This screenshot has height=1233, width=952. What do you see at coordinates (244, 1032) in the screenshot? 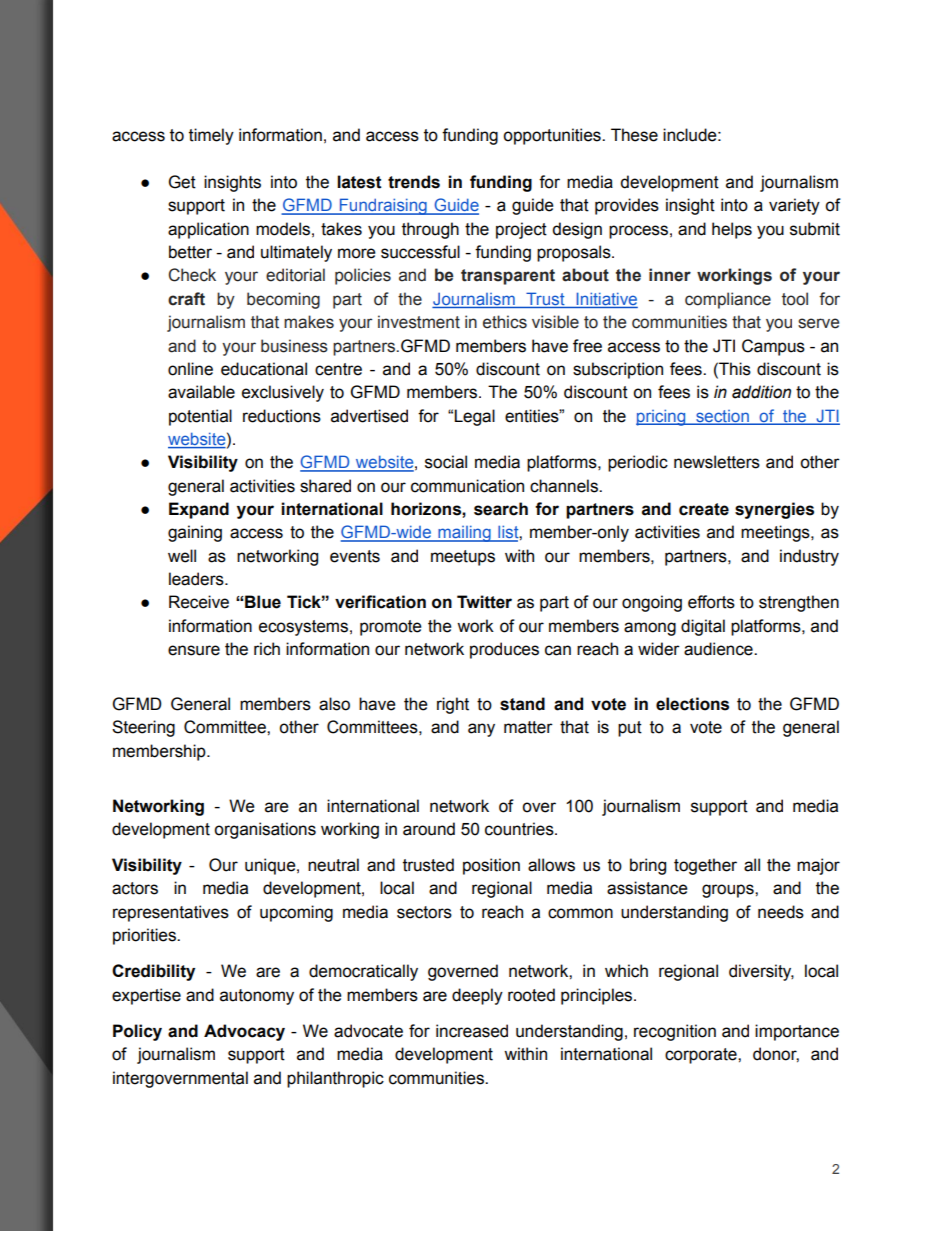
I see `Advocacy` at bounding box center [244, 1032].
